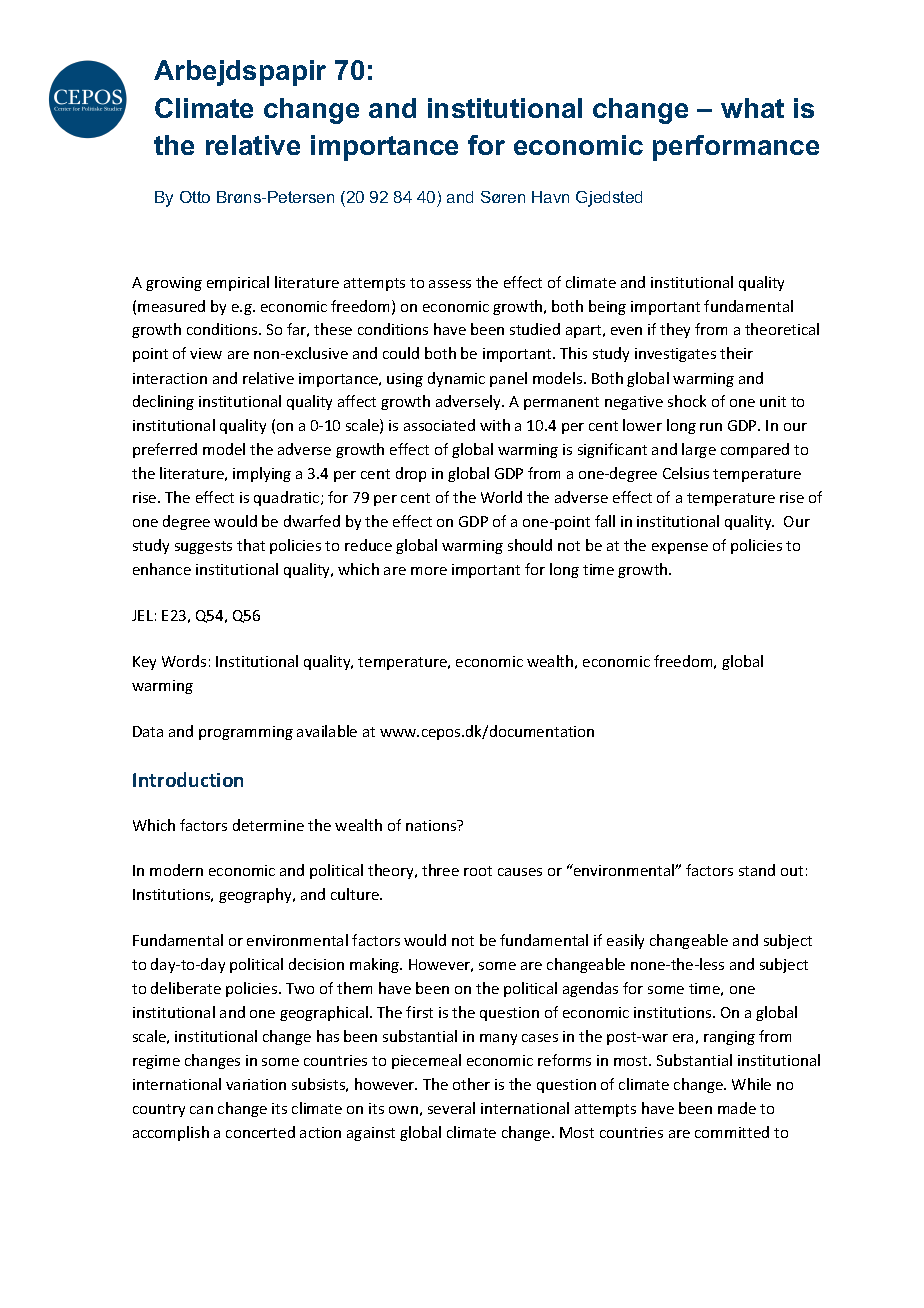 This screenshot has width=924, height=1308. What do you see at coordinates (550, 197) in the screenshot?
I see `Havn` at bounding box center [550, 197].
